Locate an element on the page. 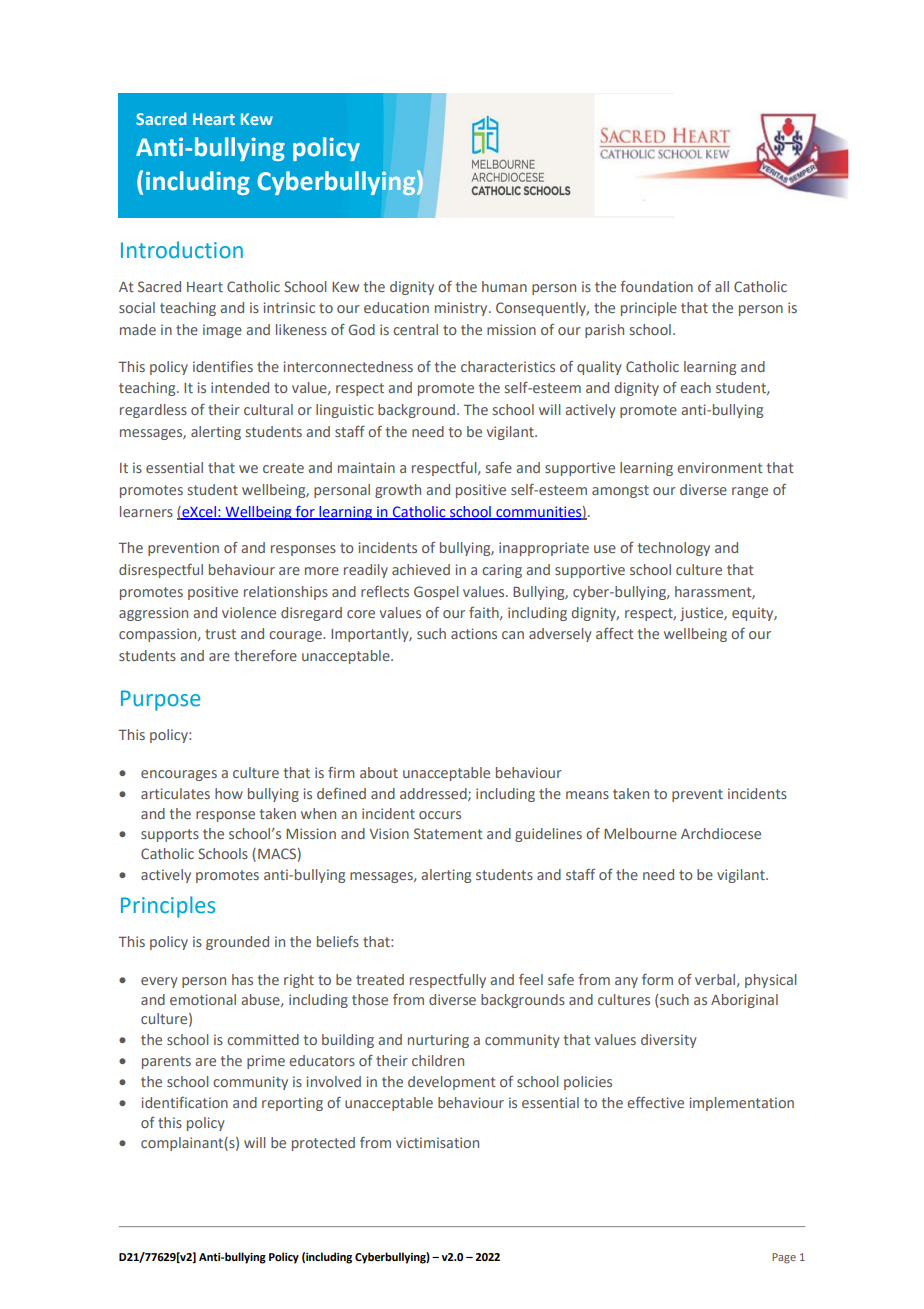 This image has height=1309, width=924. ministry is located at coordinates (462, 309).
